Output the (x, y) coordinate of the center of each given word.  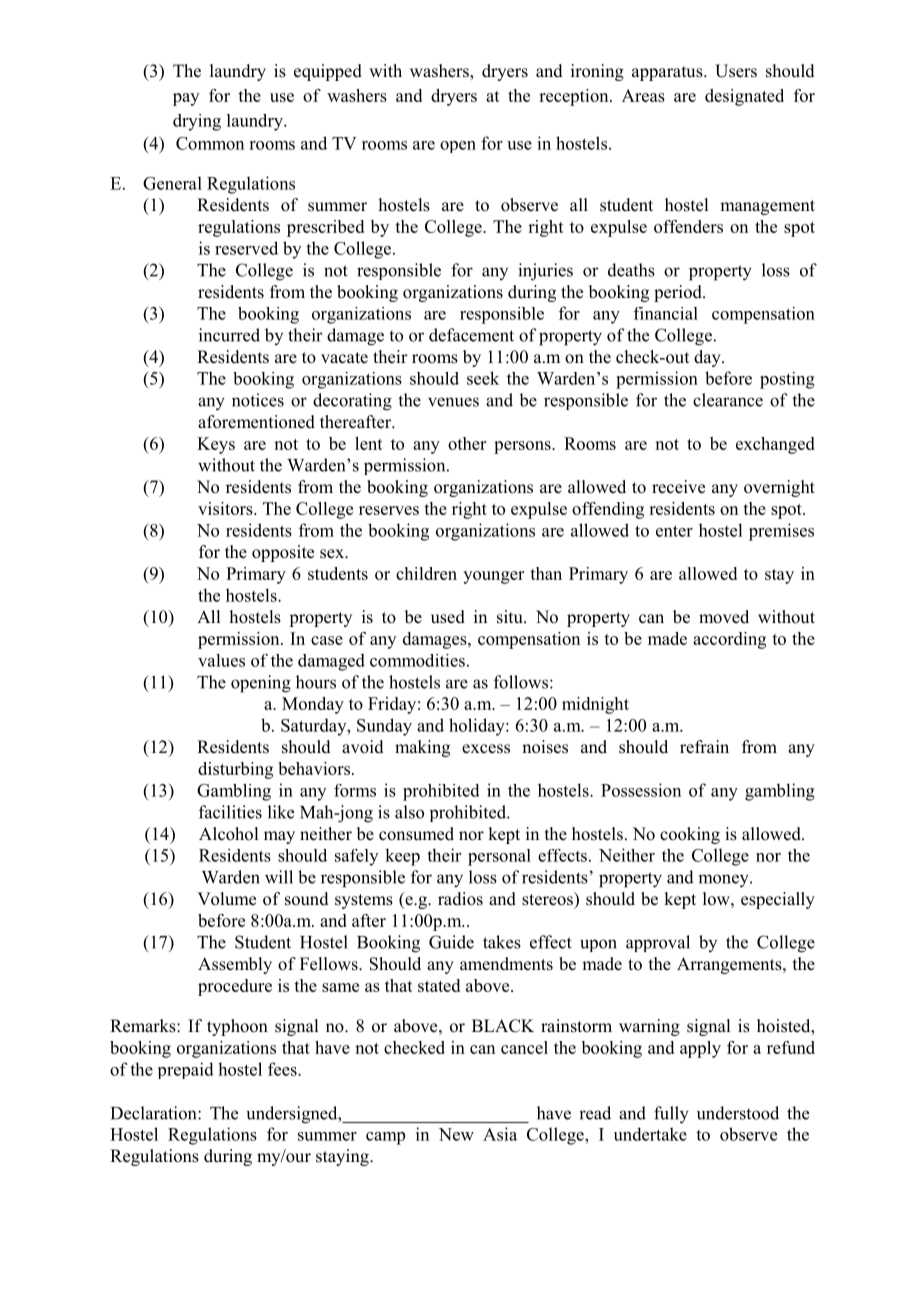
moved (724, 617)
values (221, 660)
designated (744, 97)
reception (575, 97)
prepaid (186, 1070)
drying (197, 122)
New (456, 1134)
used (448, 617)
